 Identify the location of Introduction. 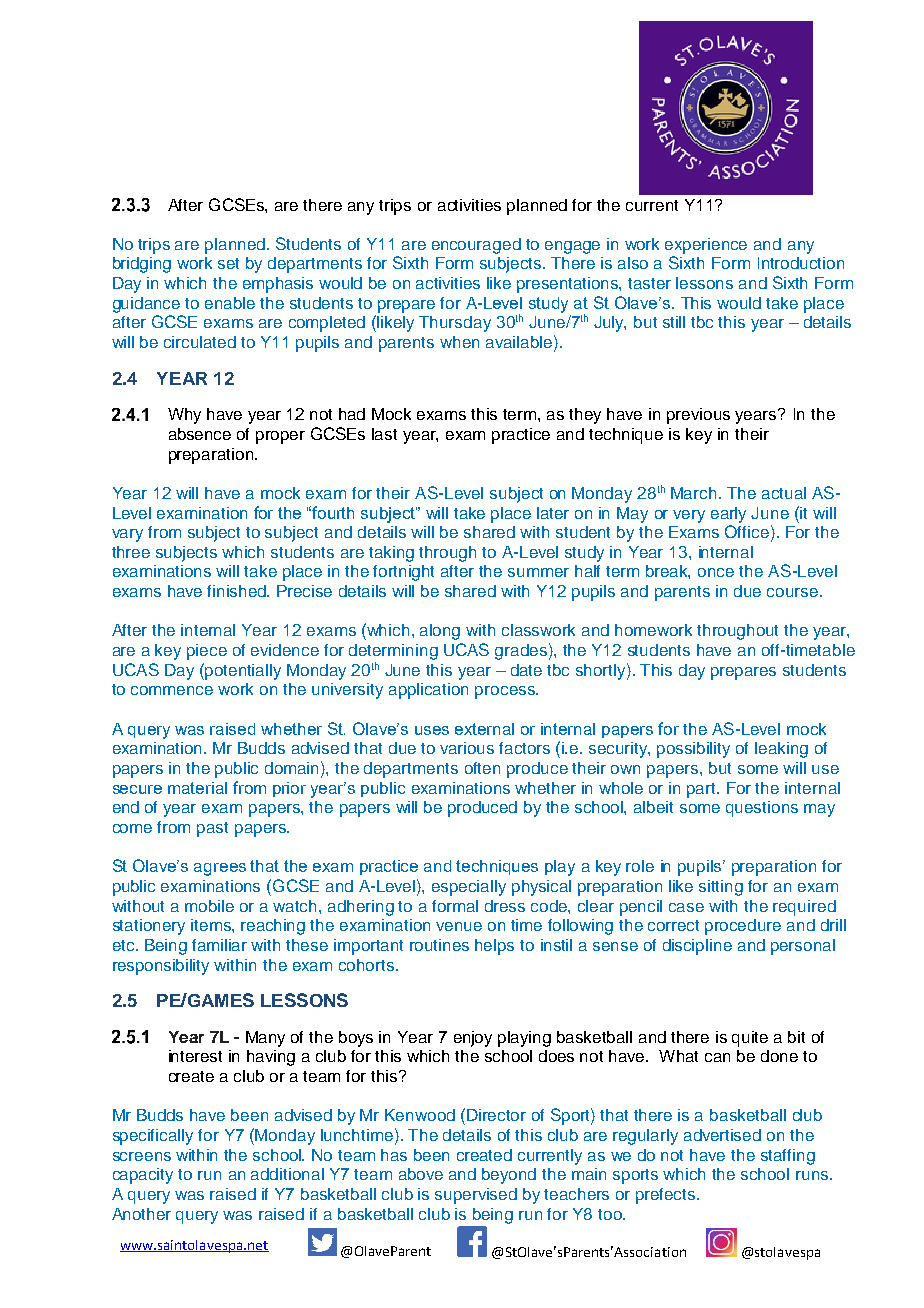
(801, 263).
